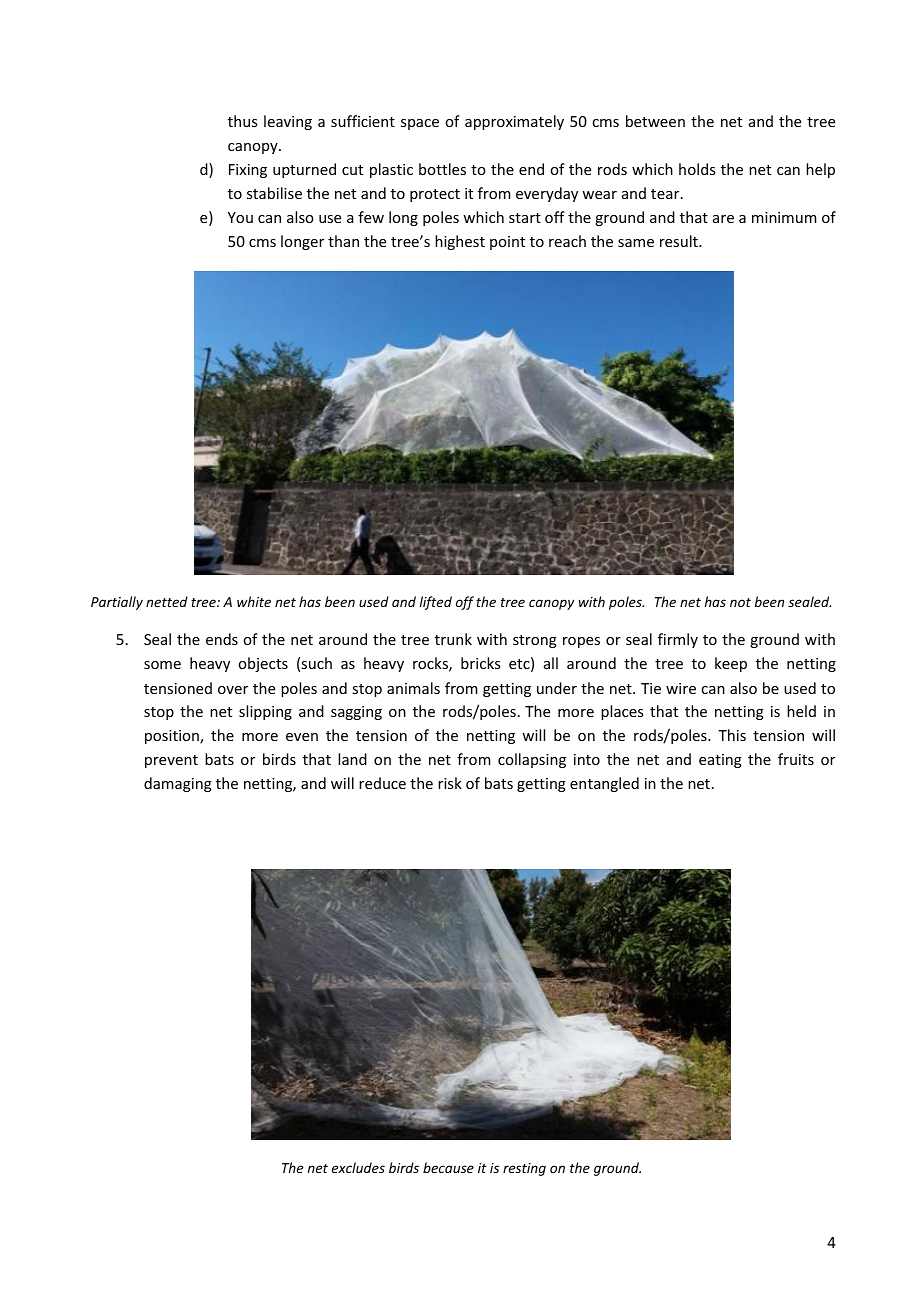 This screenshot has height=1308, width=924. I want to click on trunk, so click(453, 639).
